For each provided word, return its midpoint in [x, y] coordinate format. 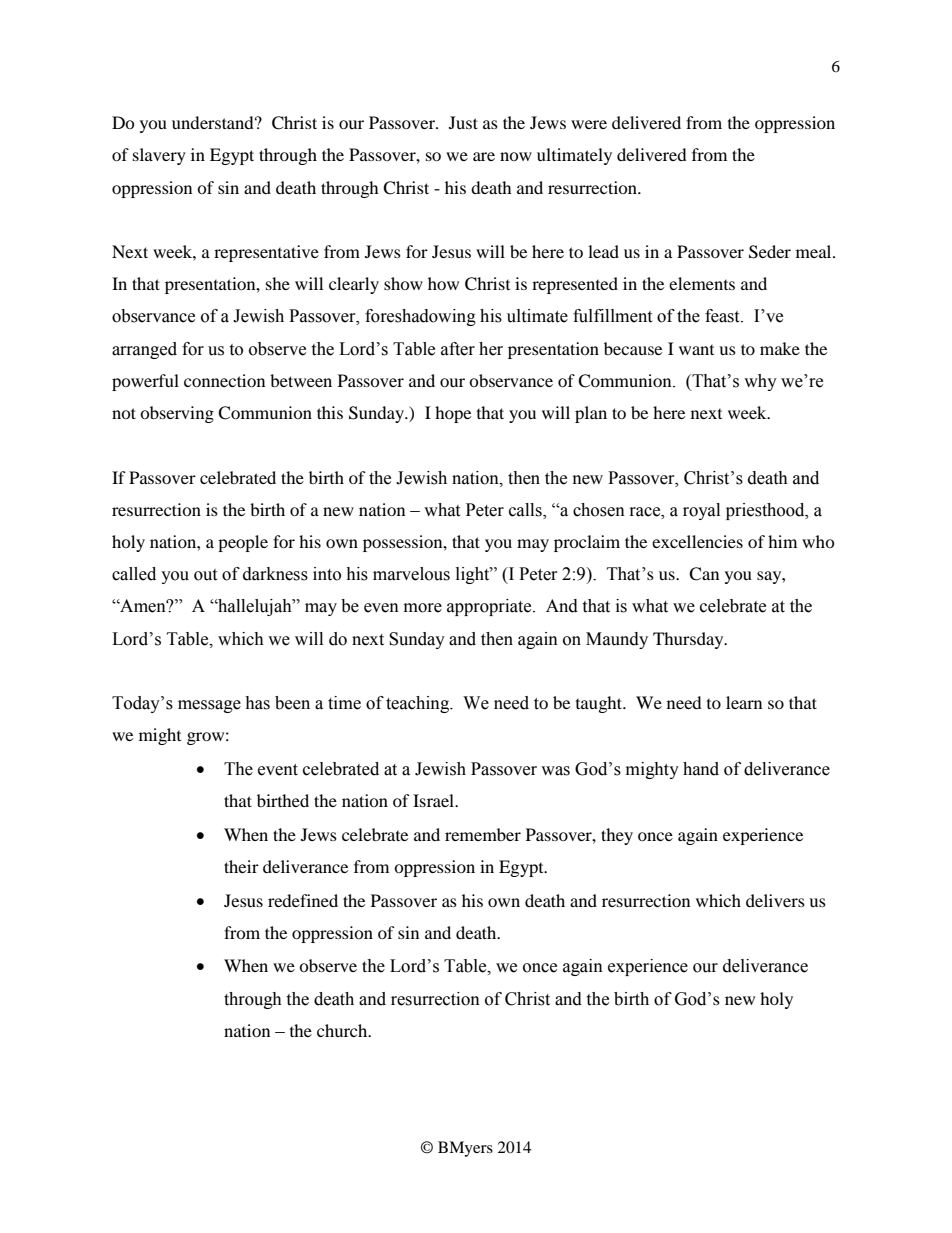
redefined [303, 900]
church [343, 1030]
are [484, 156]
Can [704, 574]
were [589, 124]
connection [224, 380]
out [205, 575]
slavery [159, 156]
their [241, 866]
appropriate [490, 607]
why [760, 382]
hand [701, 769]
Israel [435, 800]
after [458, 349]
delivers [775, 900]
